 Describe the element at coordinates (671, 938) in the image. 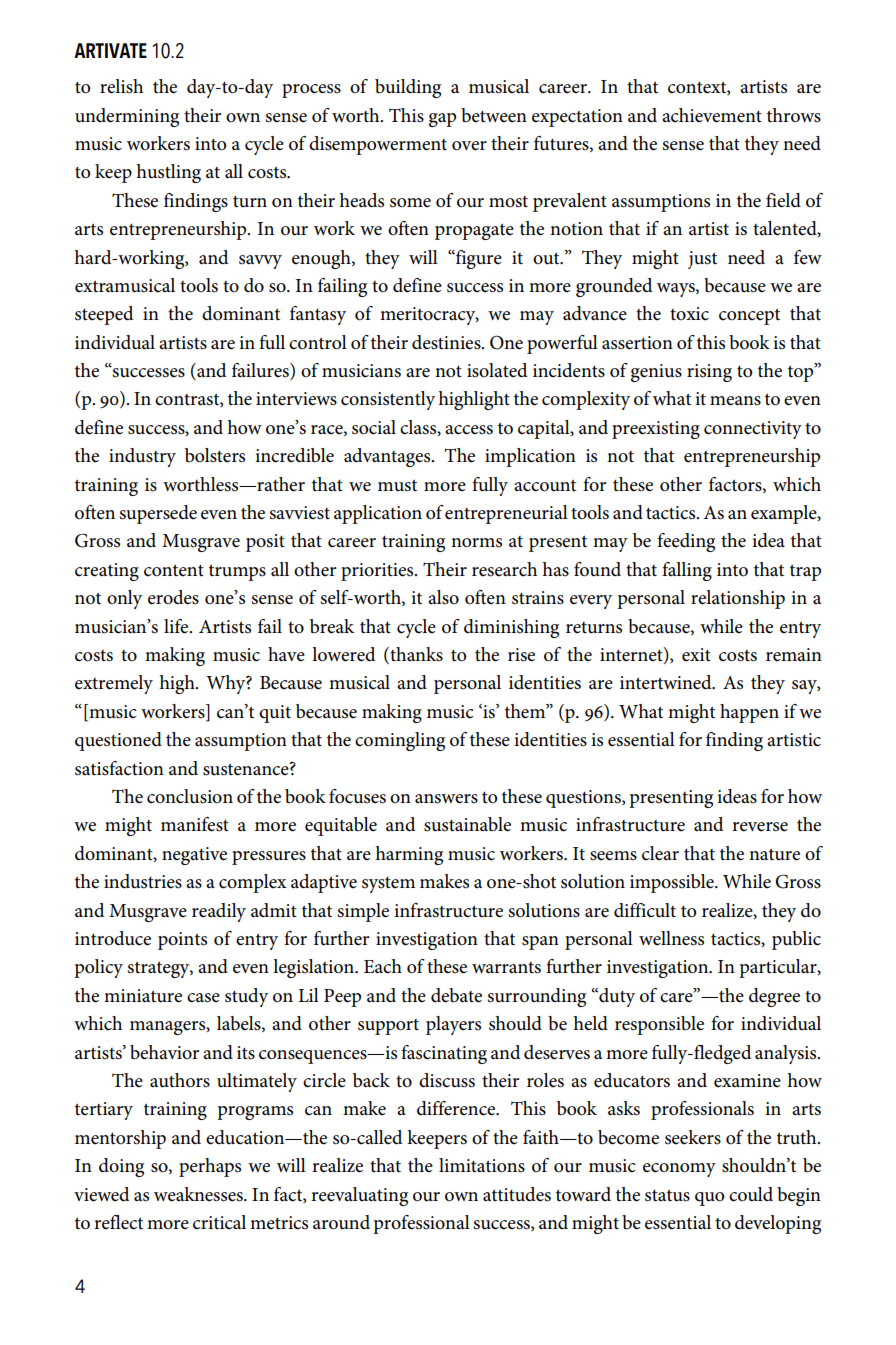

I see `wellness` at that location.
